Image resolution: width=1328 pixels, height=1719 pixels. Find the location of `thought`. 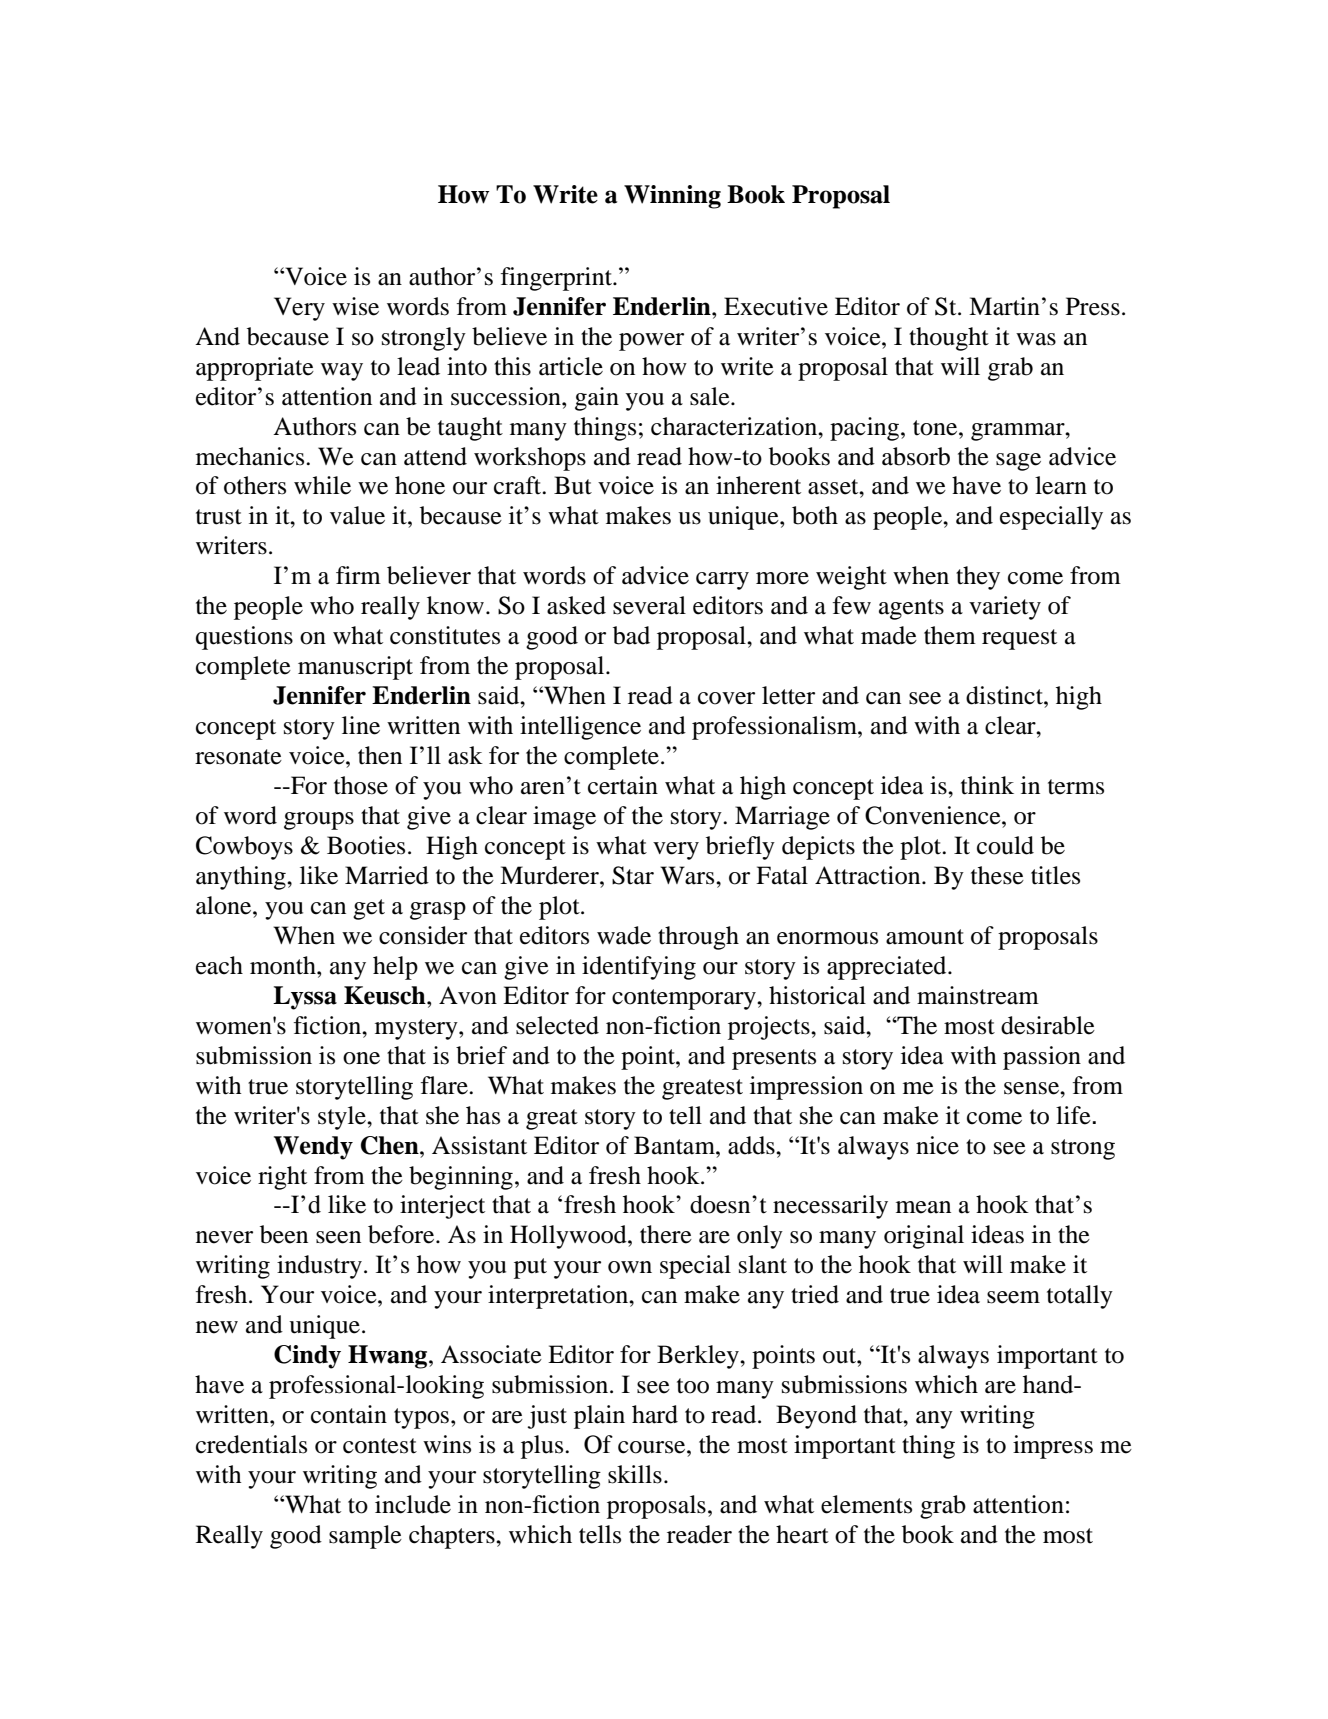

thought is located at coordinates (949, 339).
